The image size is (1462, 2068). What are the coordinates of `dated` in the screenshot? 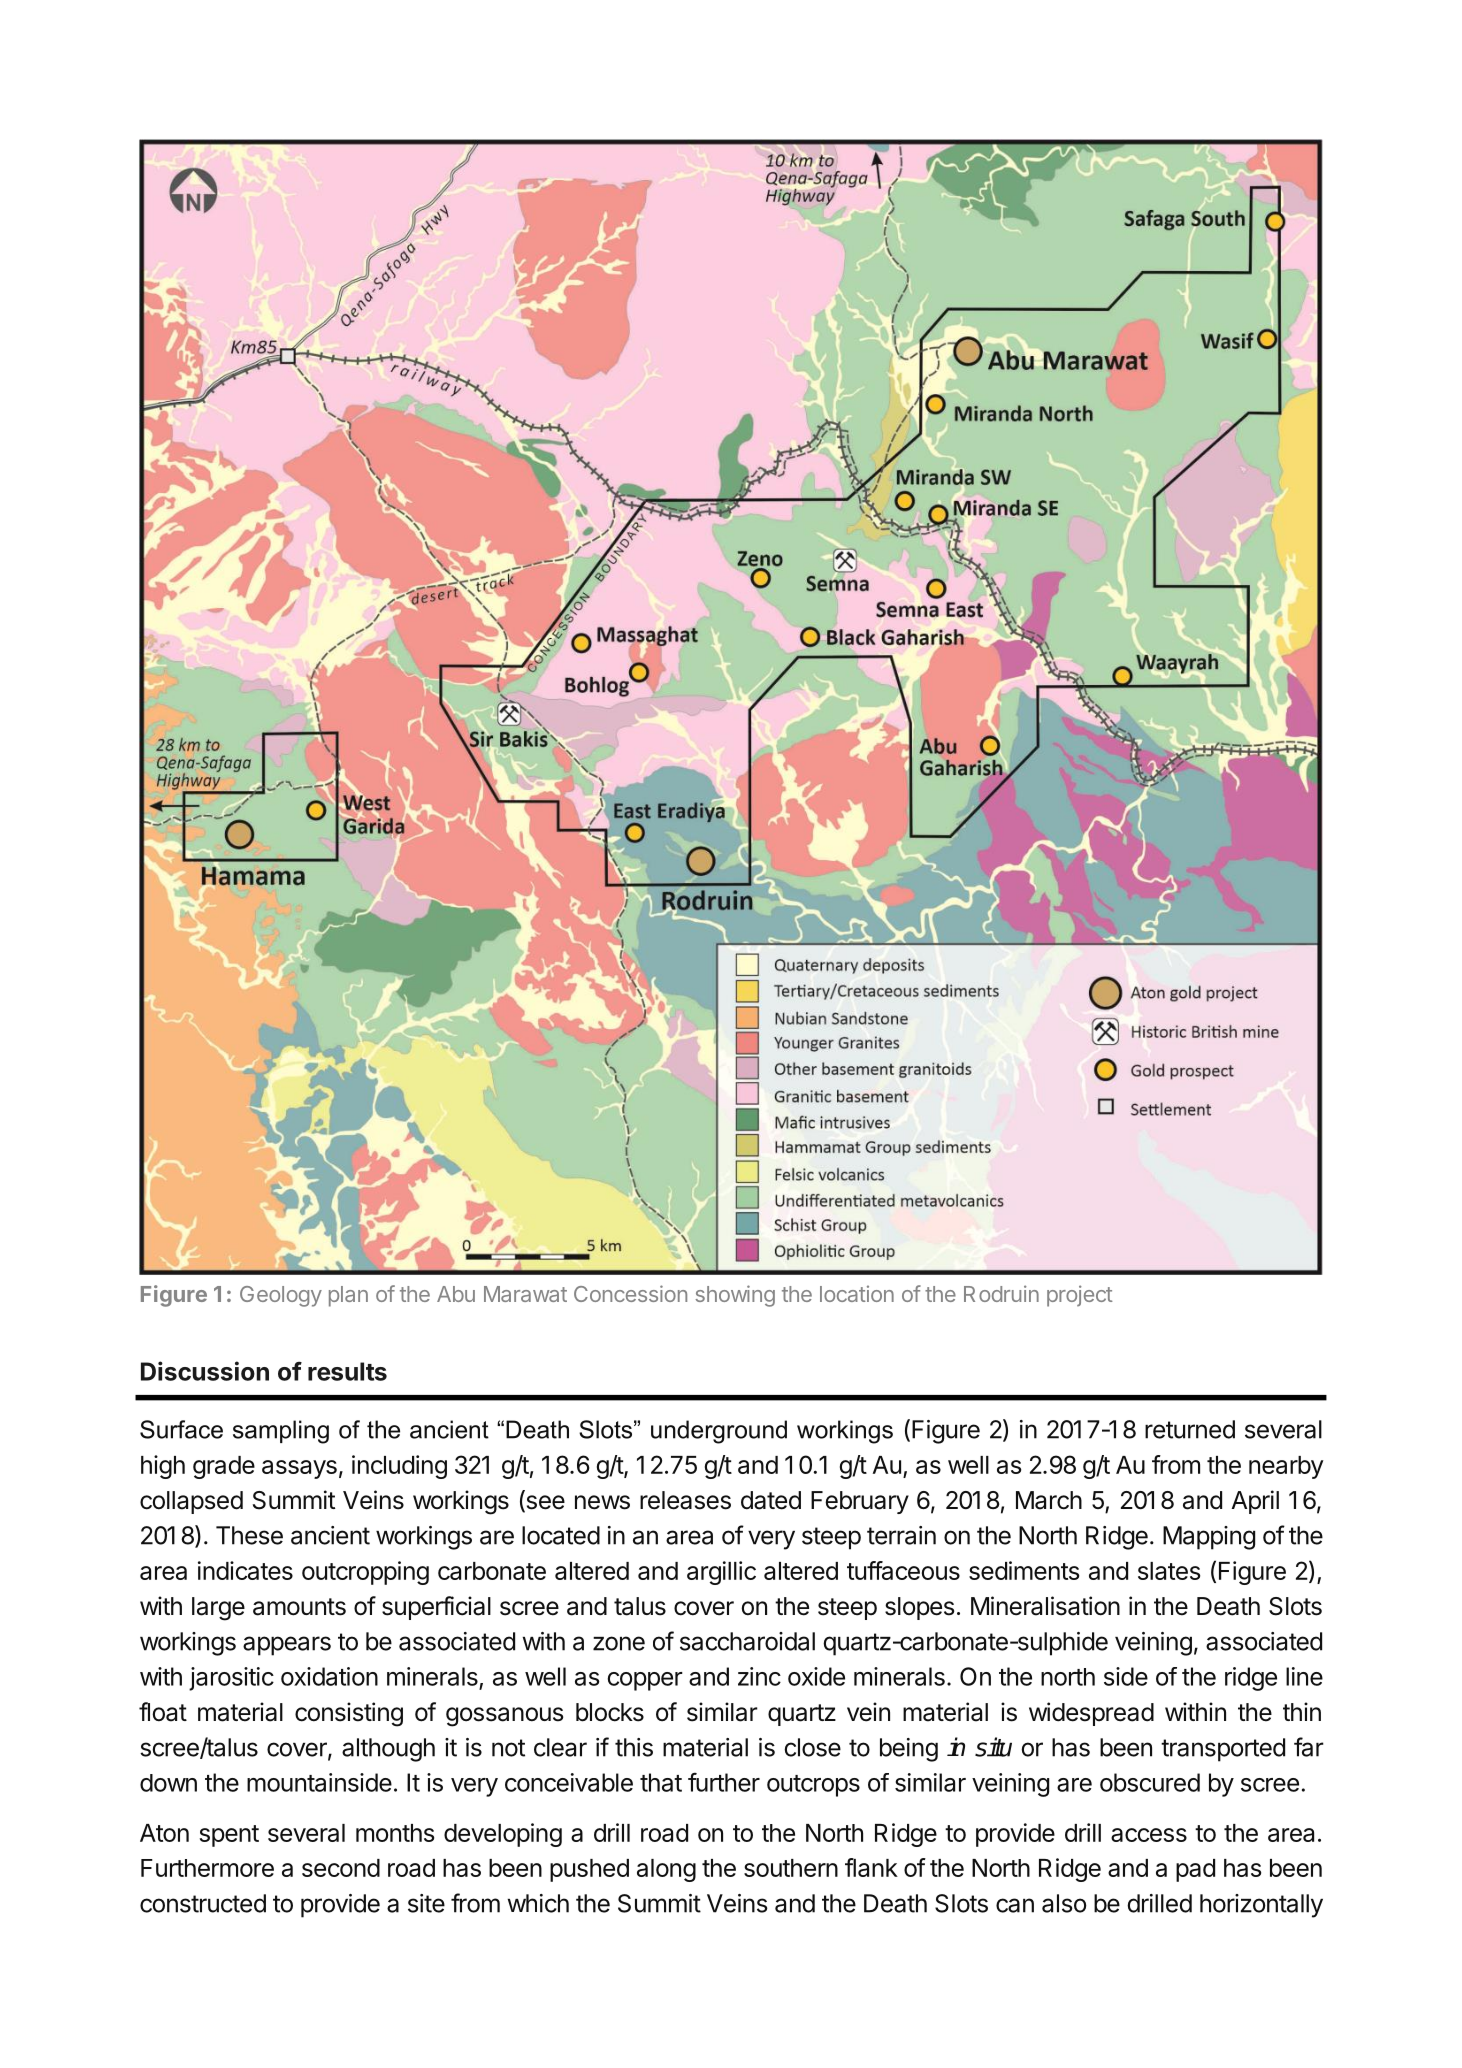 It's located at (771, 1500).
